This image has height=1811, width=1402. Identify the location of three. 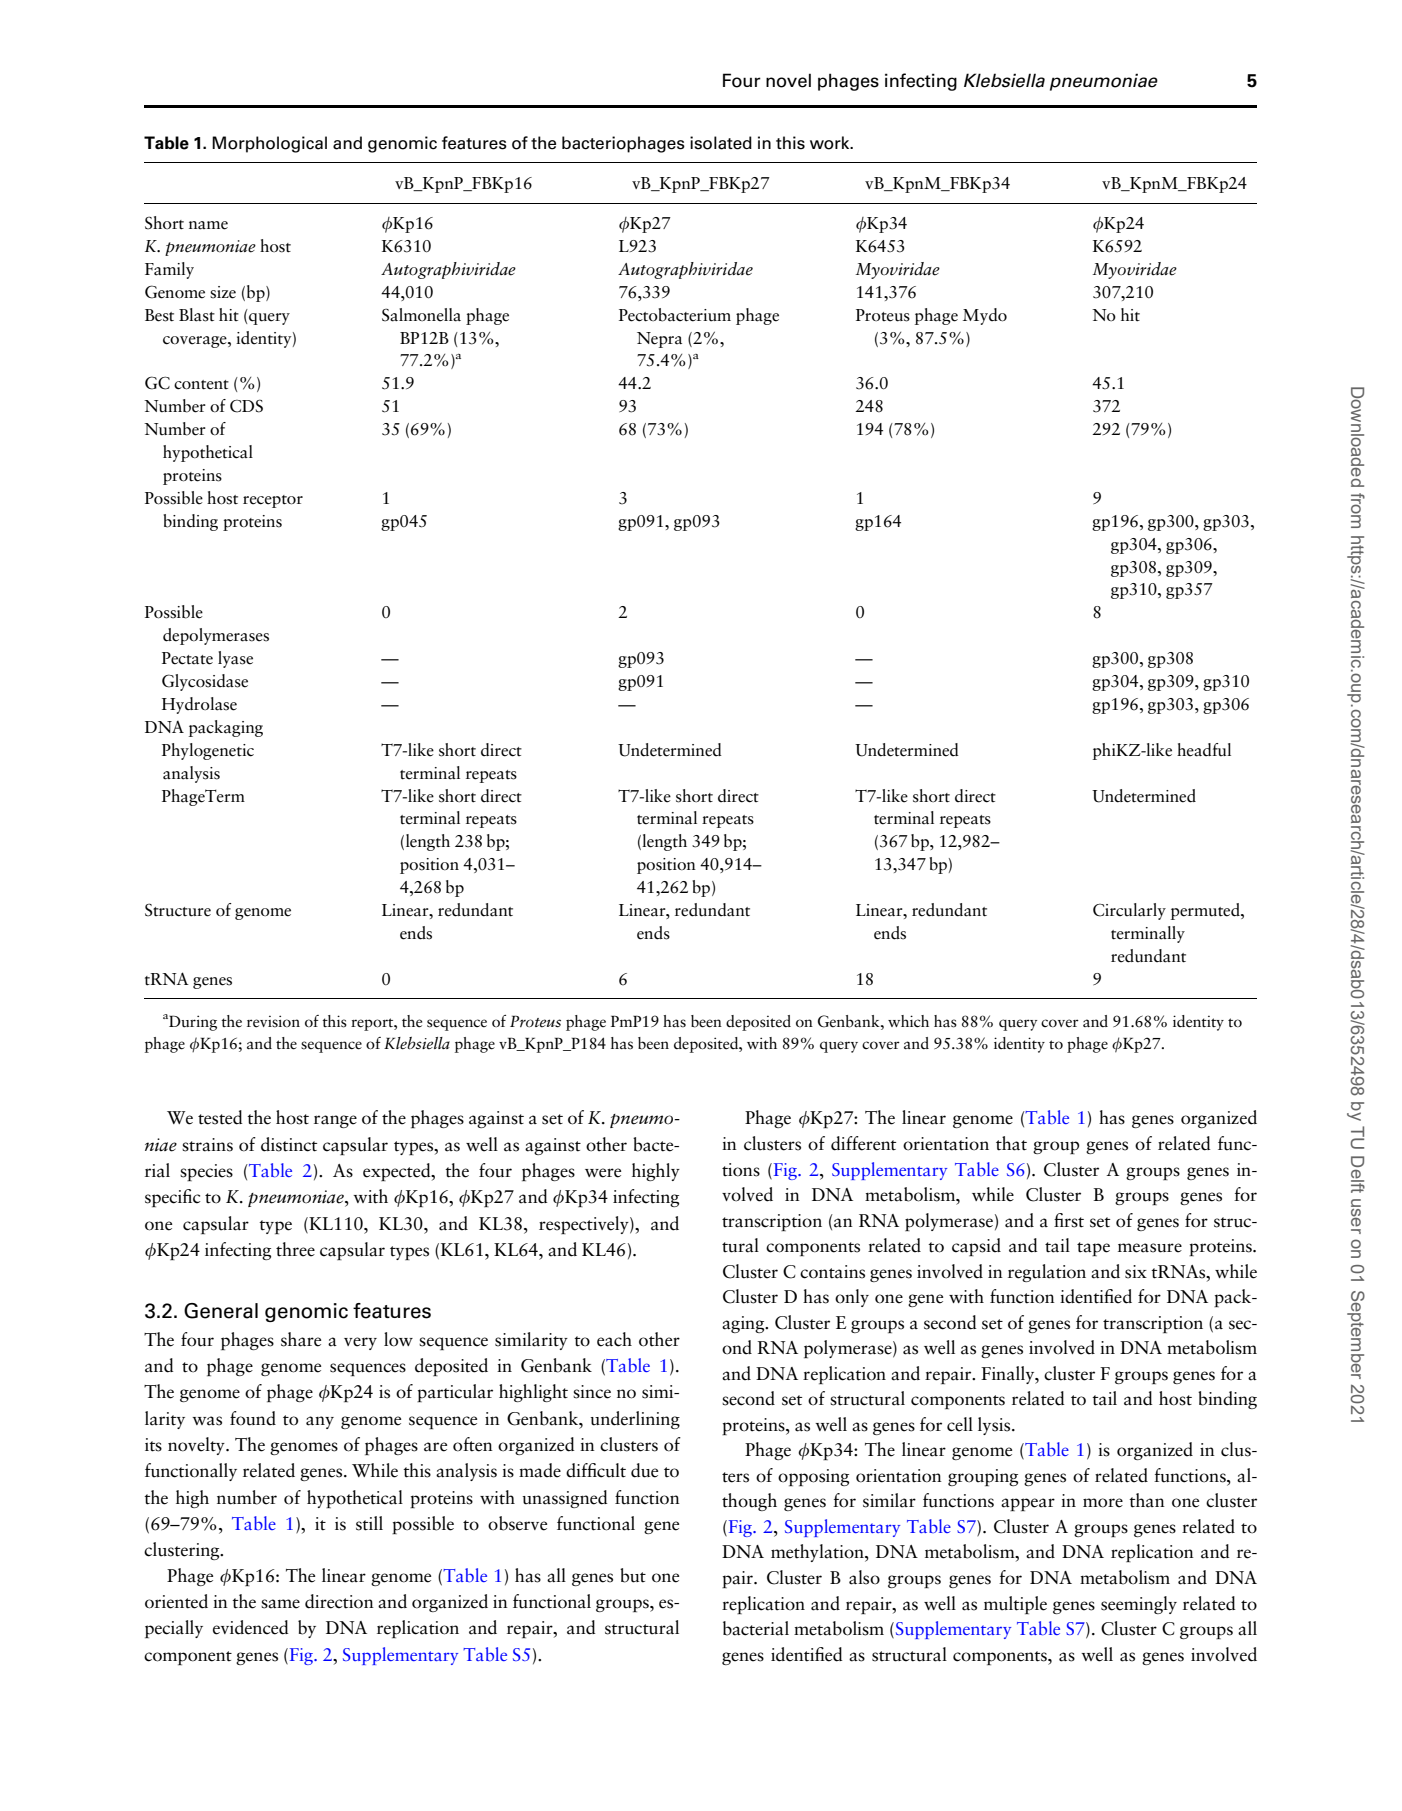
(295, 1249).
